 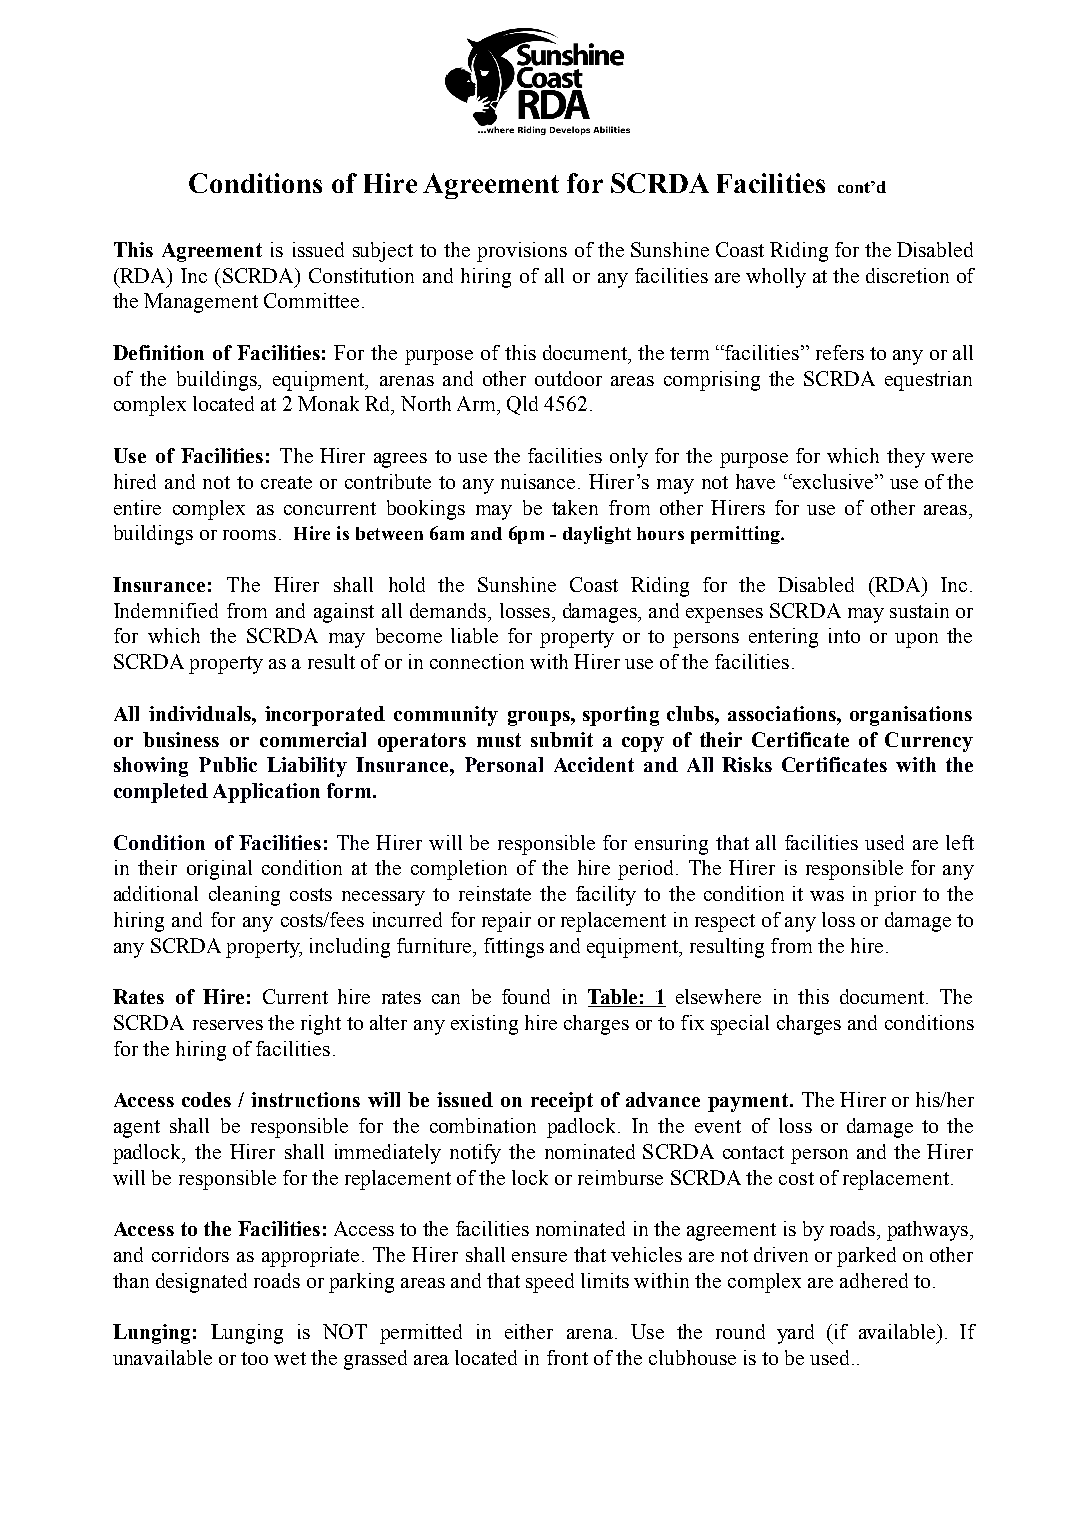 What do you see at coordinates (474, 635) in the screenshot?
I see `liable` at bounding box center [474, 635].
